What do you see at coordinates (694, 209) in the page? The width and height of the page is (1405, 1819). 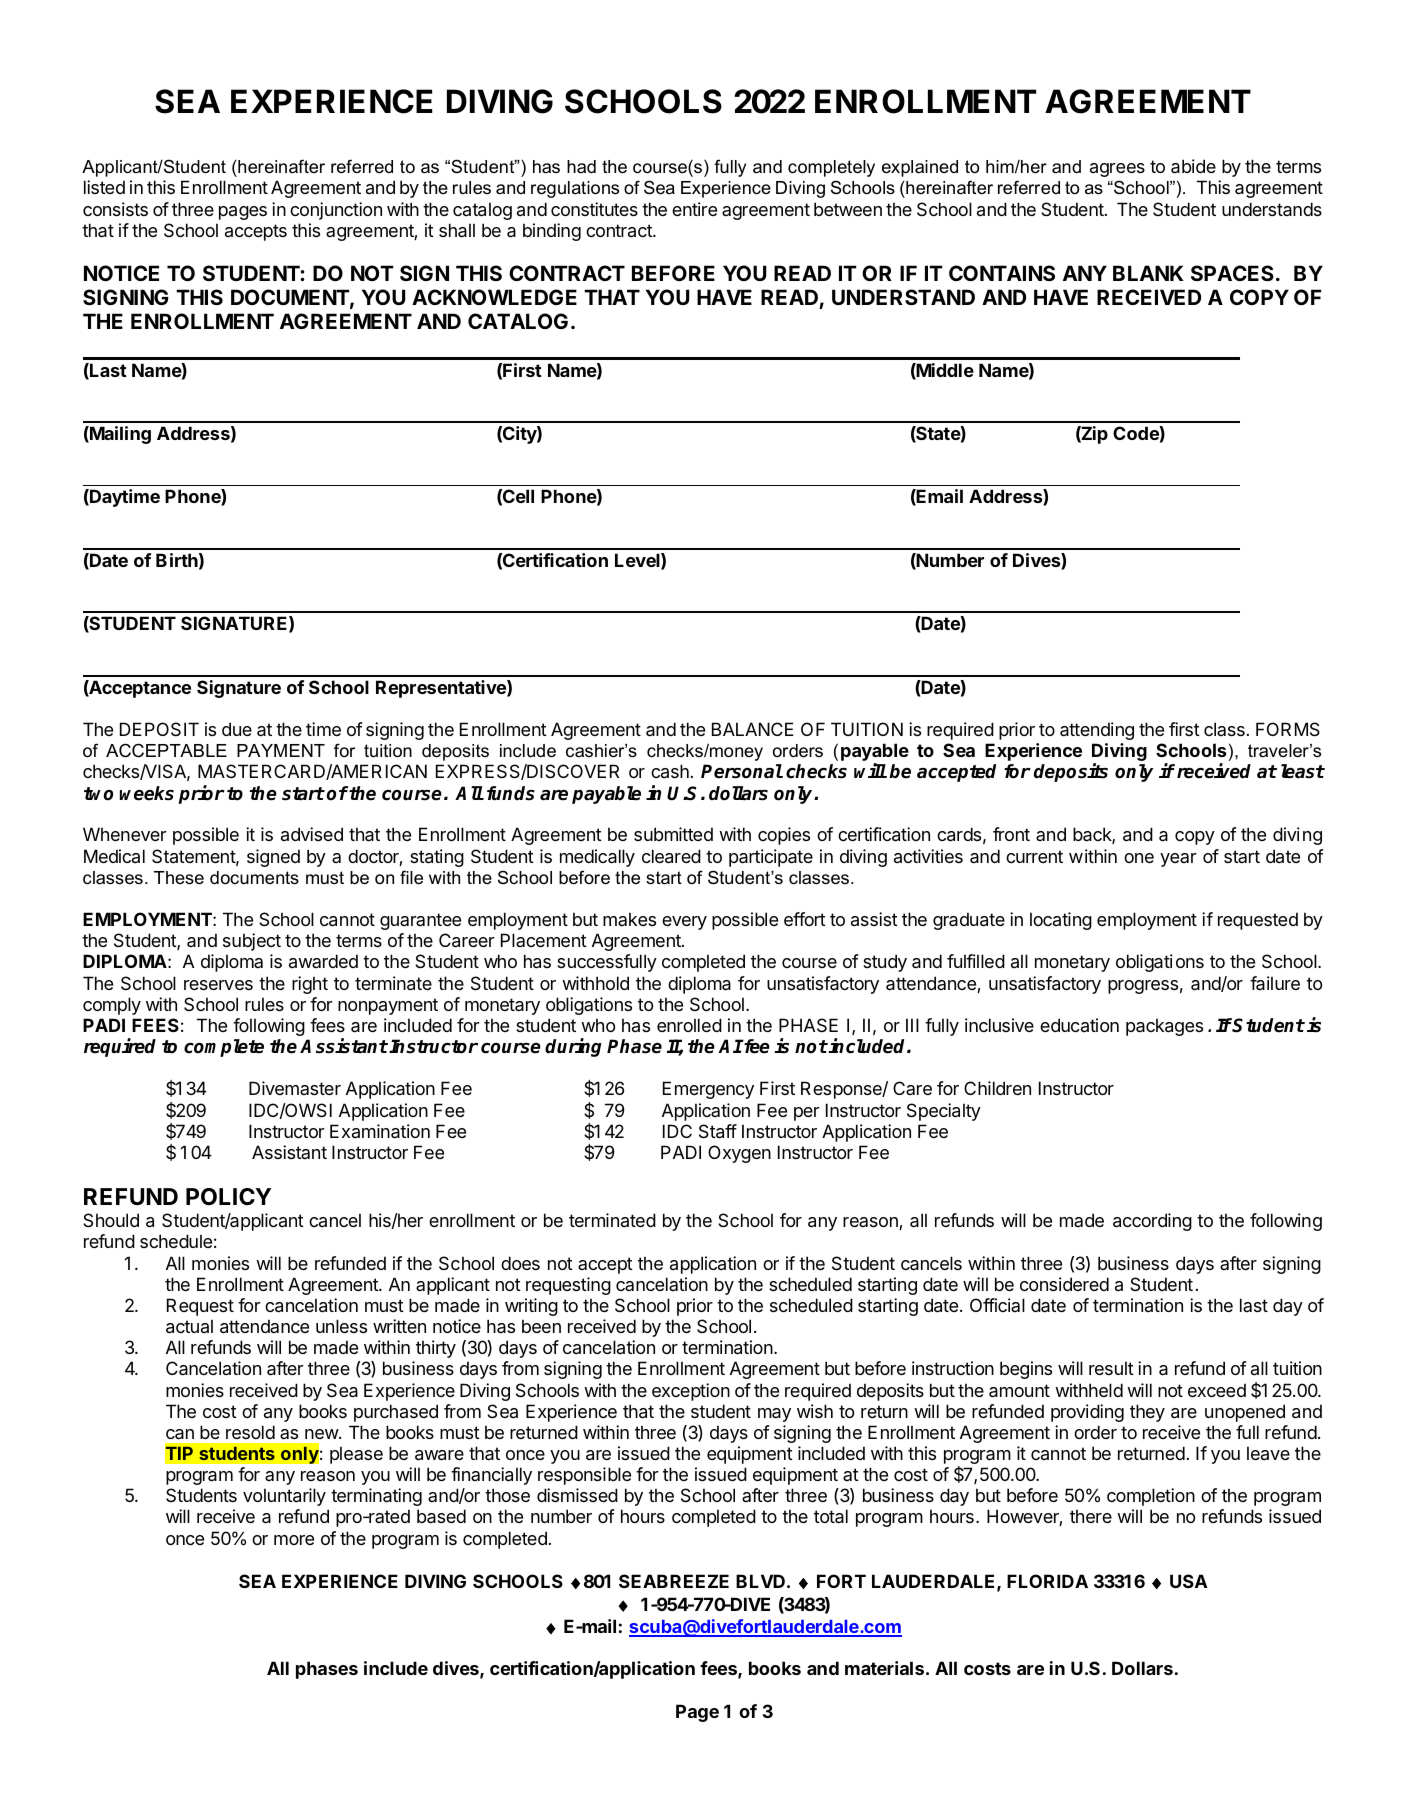 I see `entire` at bounding box center [694, 209].
